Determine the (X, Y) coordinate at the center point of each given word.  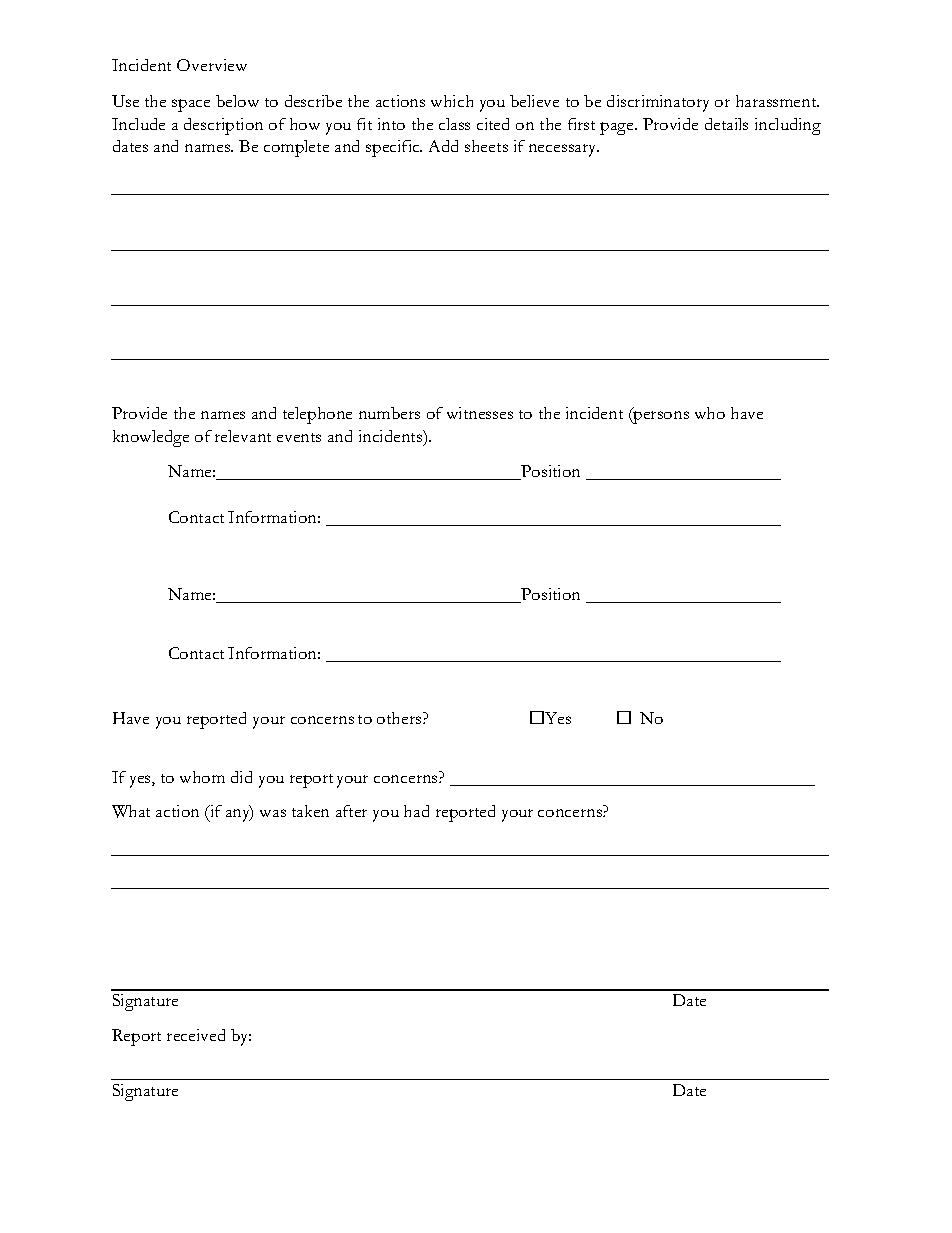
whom (202, 777)
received (196, 1035)
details (726, 124)
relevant (243, 436)
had (416, 811)
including (788, 126)
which (452, 101)
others (400, 718)
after (351, 811)
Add (443, 146)
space (191, 105)
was (273, 813)
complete (296, 148)
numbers (389, 413)
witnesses (480, 413)
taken (310, 811)
